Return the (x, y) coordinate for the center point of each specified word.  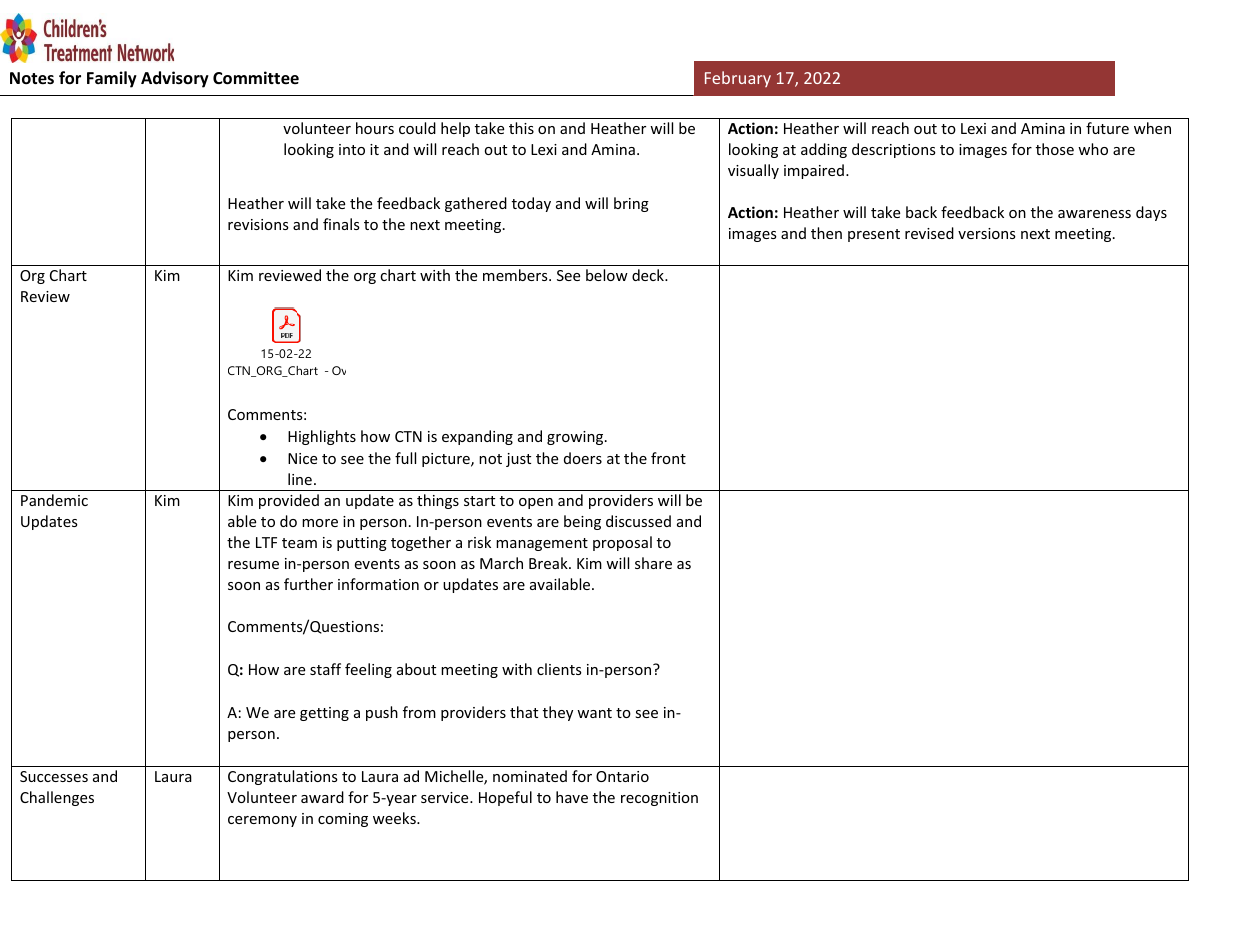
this (521, 128)
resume (253, 565)
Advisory (175, 79)
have (572, 797)
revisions (258, 224)
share (653, 563)
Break (549, 563)
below (607, 275)
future (1107, 128)
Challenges (57, 798)
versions (987, 233)
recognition (659, 799)
